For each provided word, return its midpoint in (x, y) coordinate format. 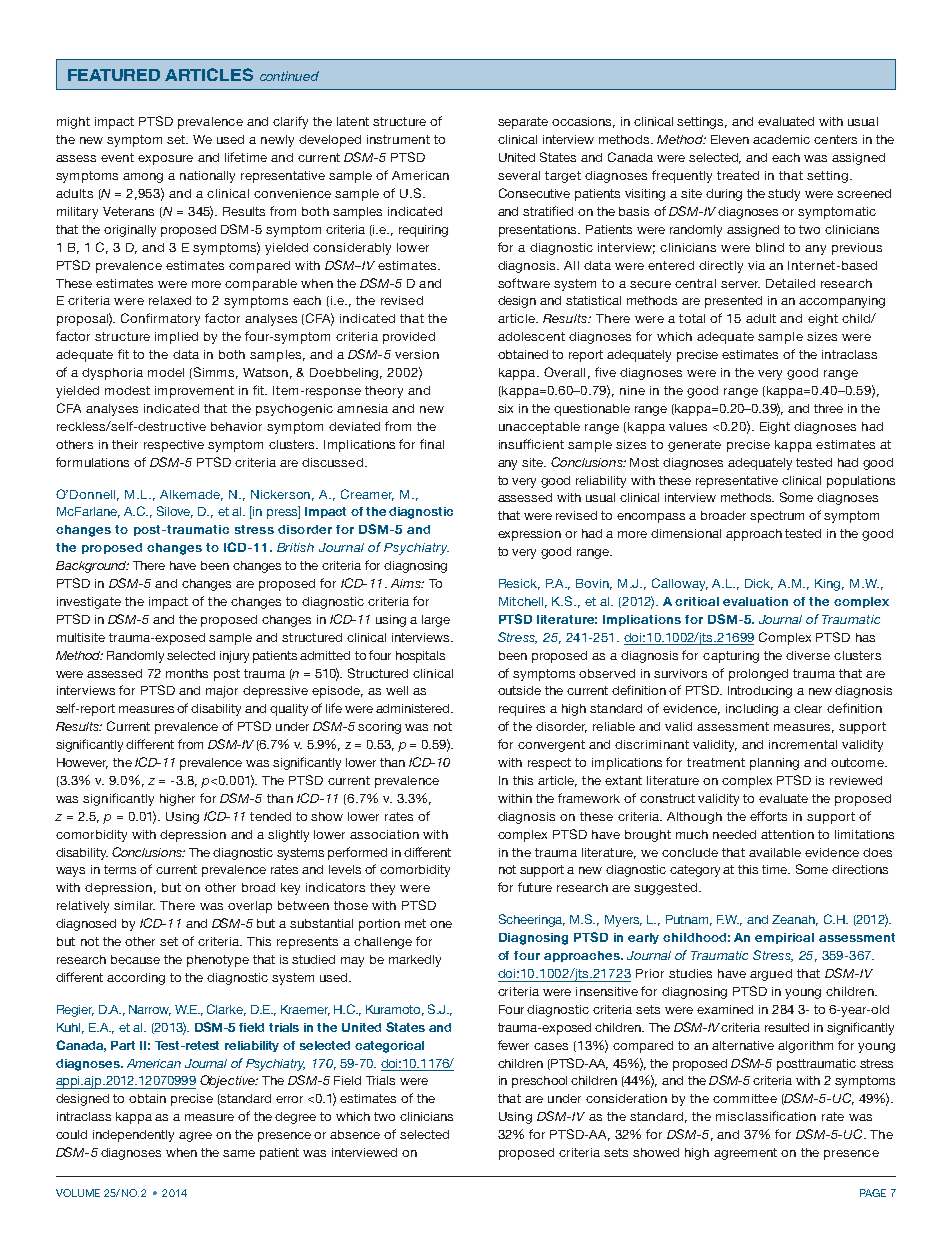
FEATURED (114, 75)
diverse (808, 655)
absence (355, 1134)
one (441, 924)
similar (134, 905)
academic (781, 139)
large (436, 621)
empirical (784, 938)
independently (133, 1136)
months (187, 673)
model (166, 372)
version (417, 354)
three (828, 408)
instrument (398, 139)
